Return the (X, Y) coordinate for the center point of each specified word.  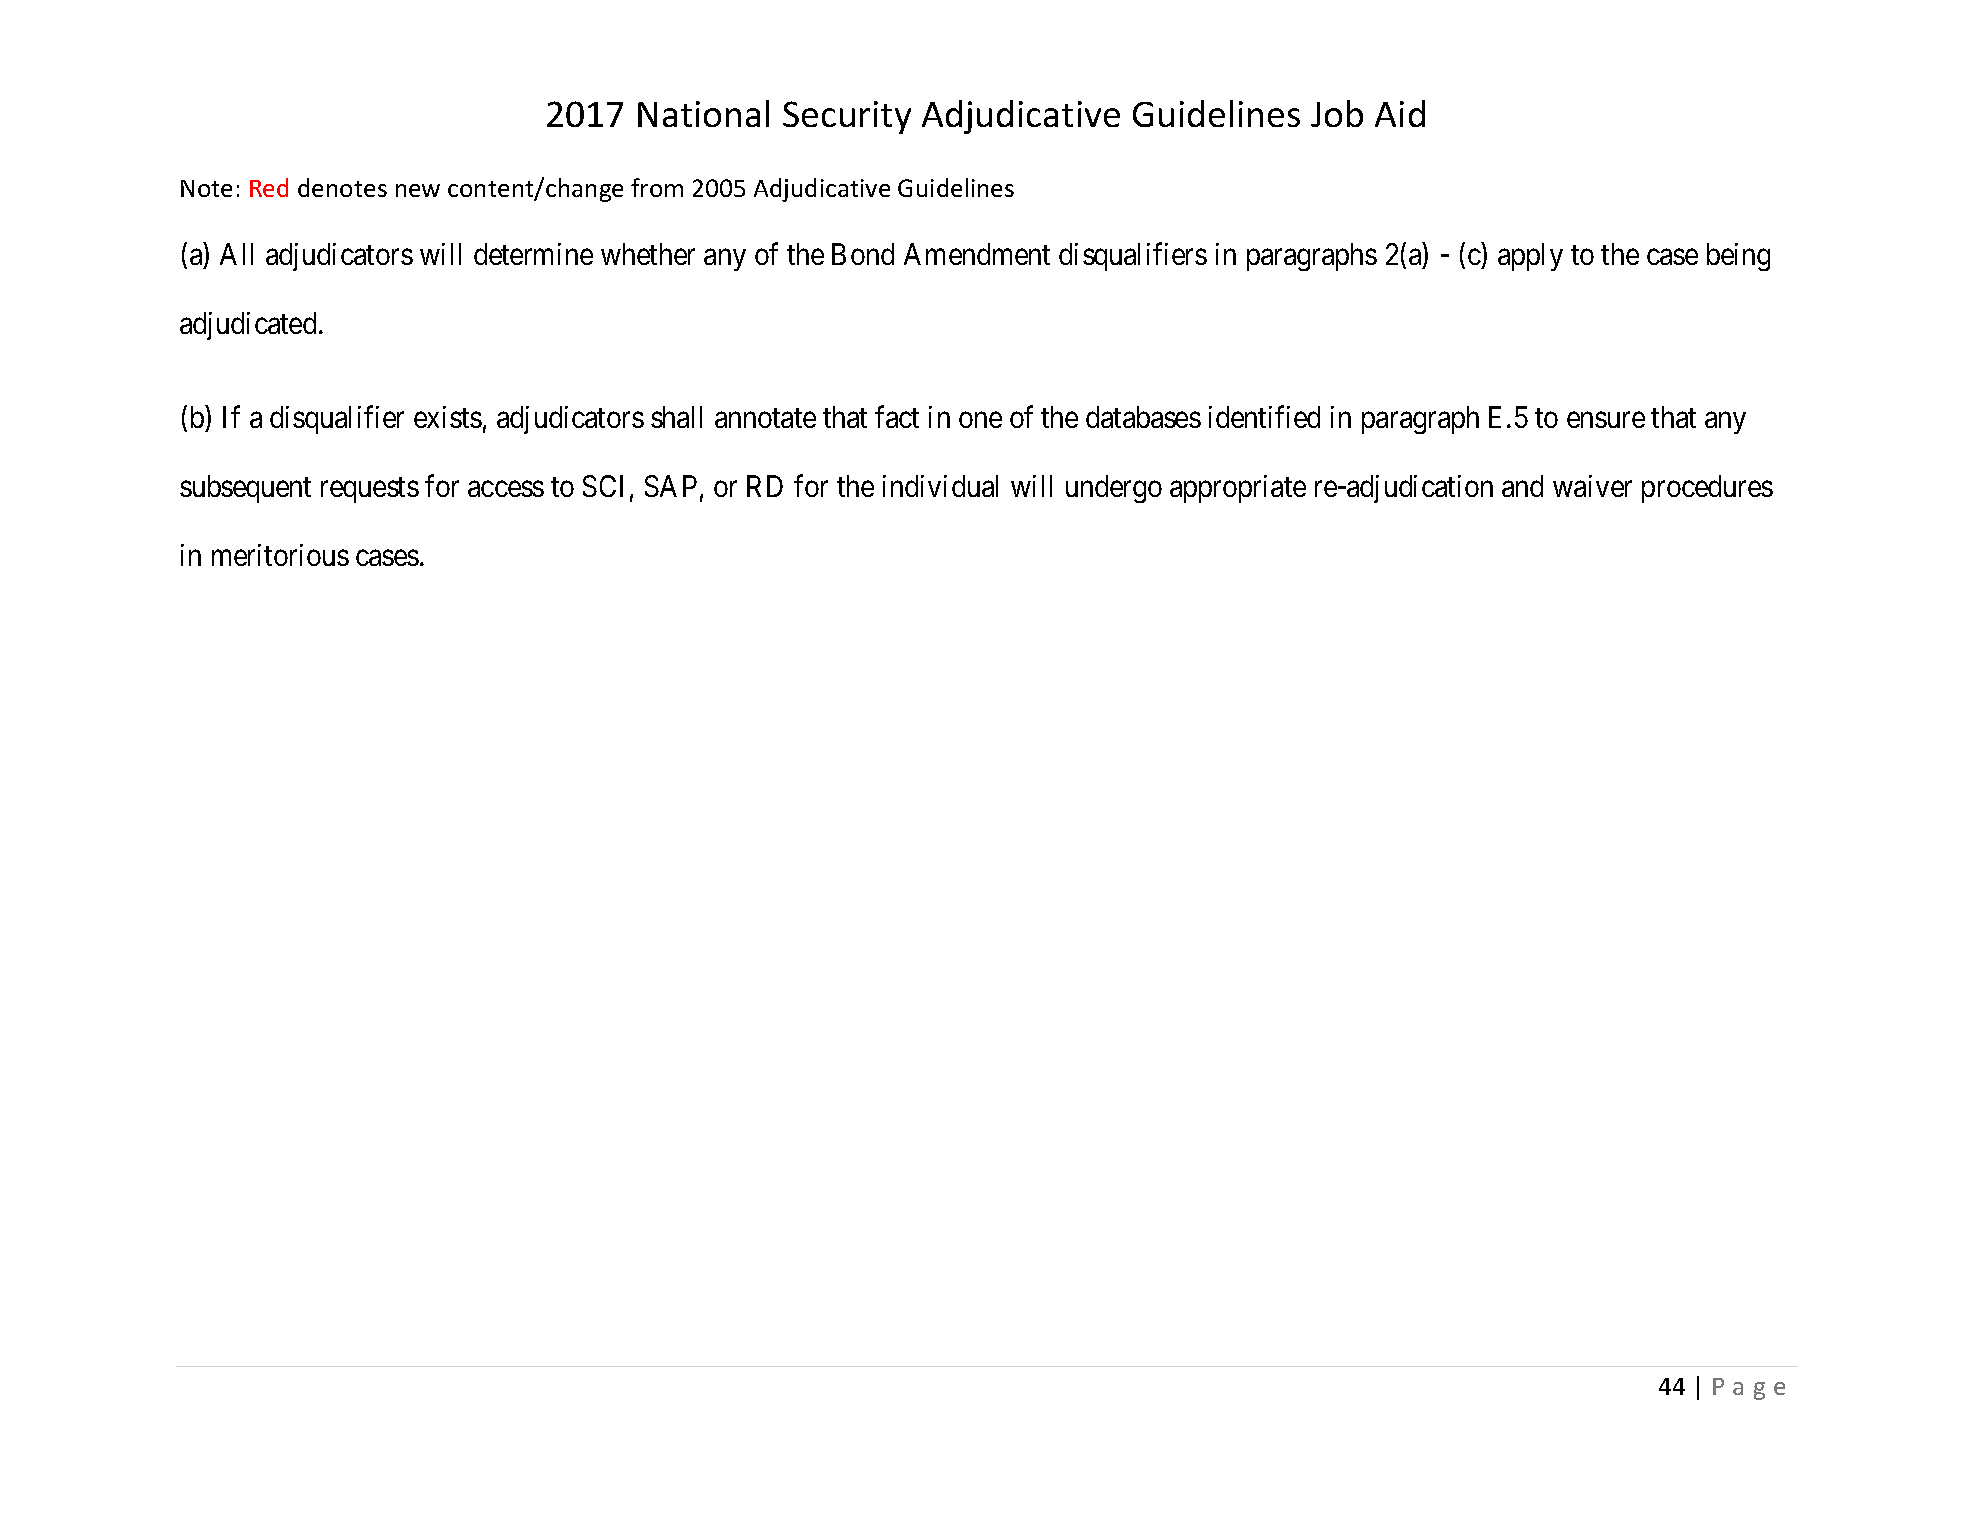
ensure (1606, 420)
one (980, 420)
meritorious (280, 555)
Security (847, 117)
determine (533, 254)
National (703, 113)
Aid (1400, 113)
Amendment (977, 254)
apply (1530, 257)
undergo (1114, 489)
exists (448, 417)
